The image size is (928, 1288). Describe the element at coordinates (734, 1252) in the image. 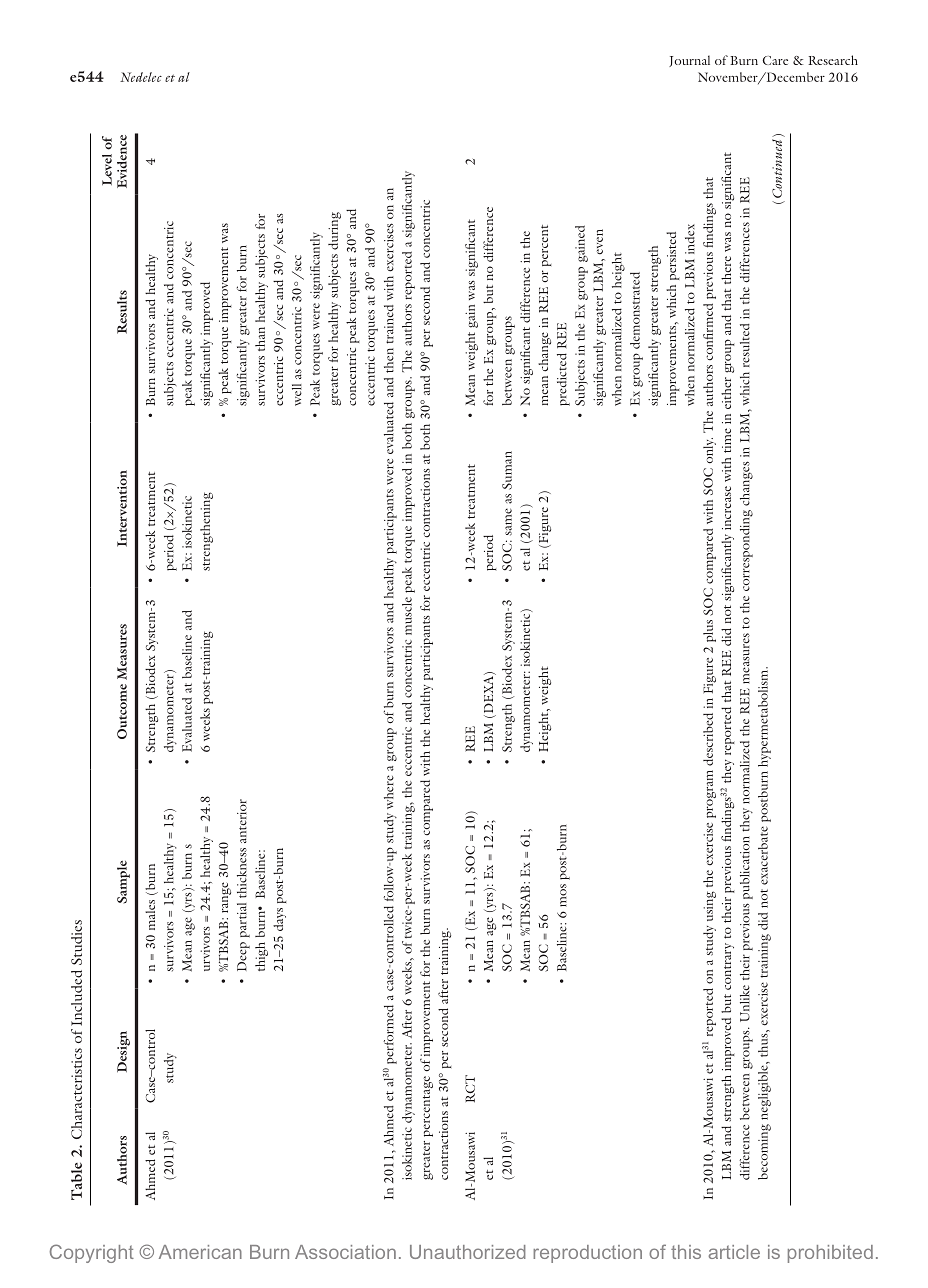

I see `article` at that location.
